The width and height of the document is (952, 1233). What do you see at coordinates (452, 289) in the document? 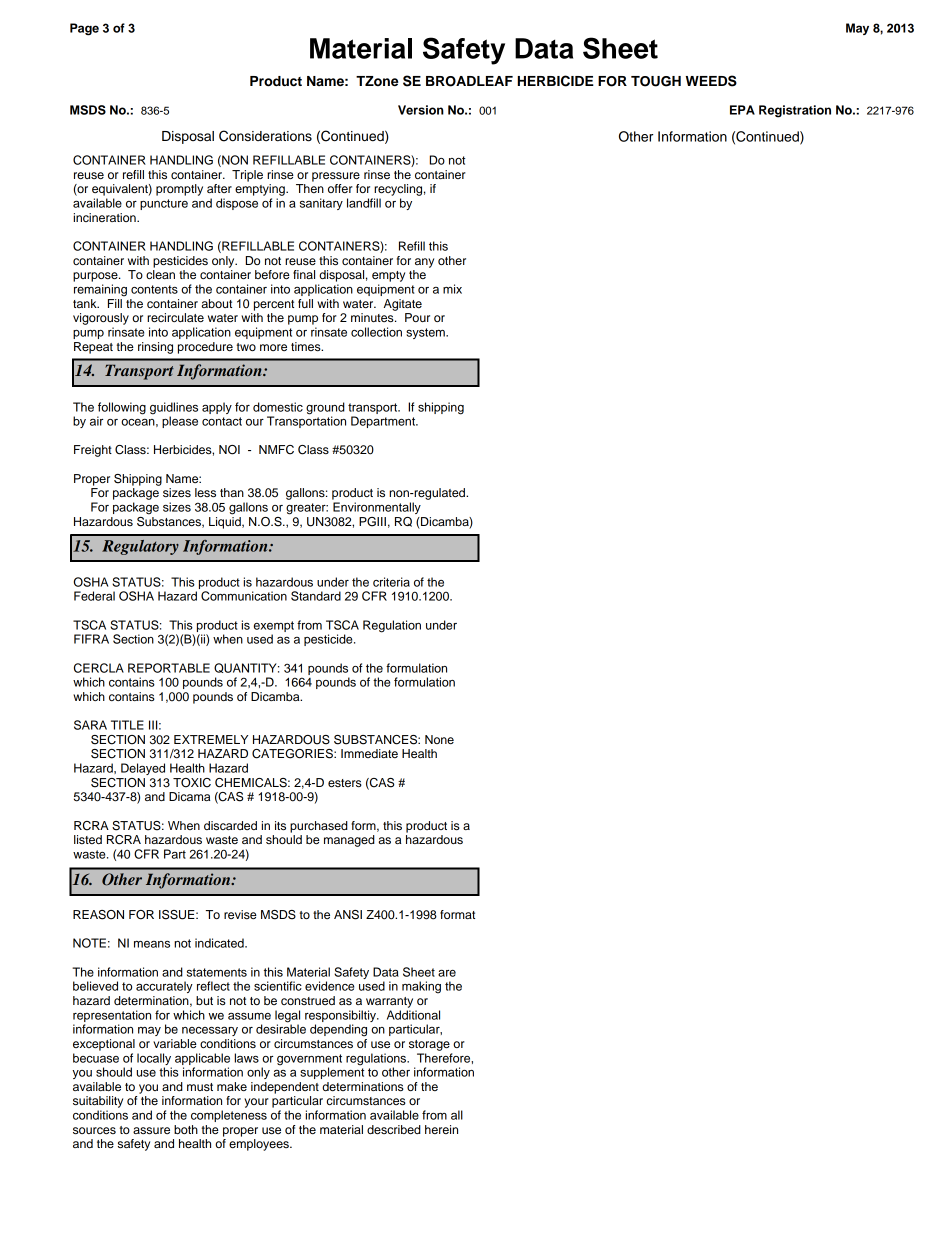
I see `mix` at bounding box center [452, 289].
